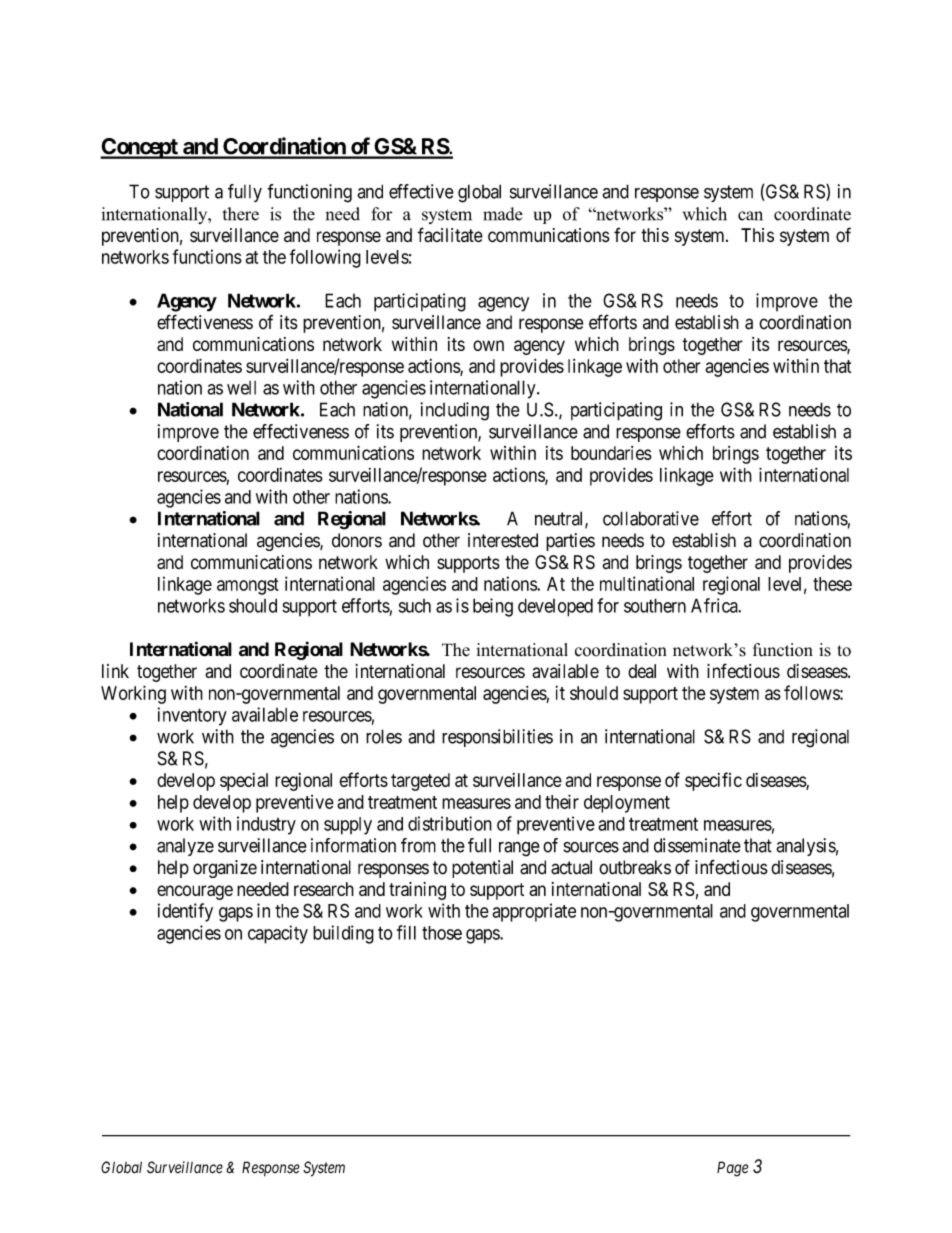 This document has height=1233, width=952. Describe the element at coordinates (192, 716) in the document. I see `inventory` at that location.
